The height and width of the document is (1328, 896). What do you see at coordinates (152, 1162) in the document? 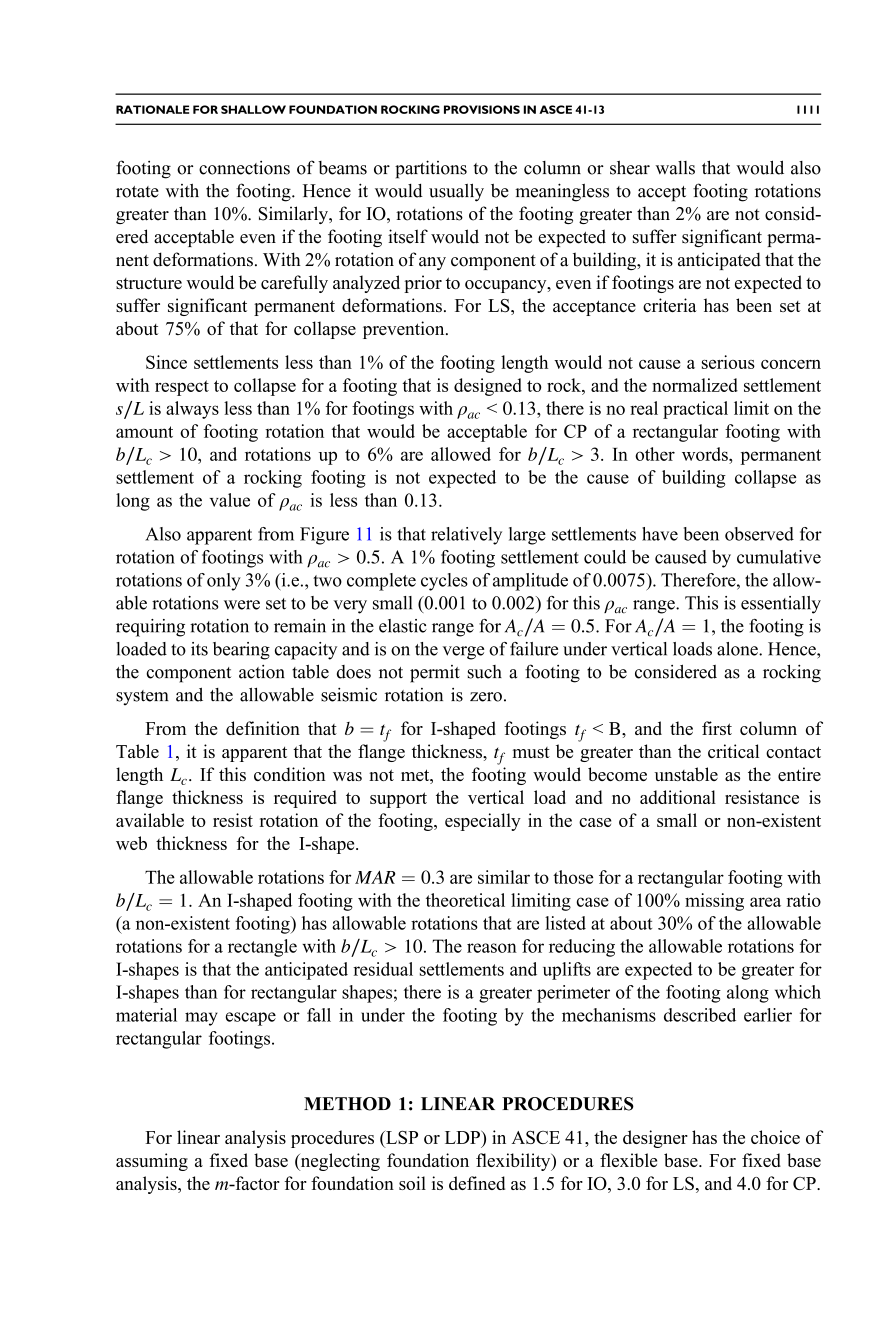
I see `assuming` at bounding box center [152, 1162].
